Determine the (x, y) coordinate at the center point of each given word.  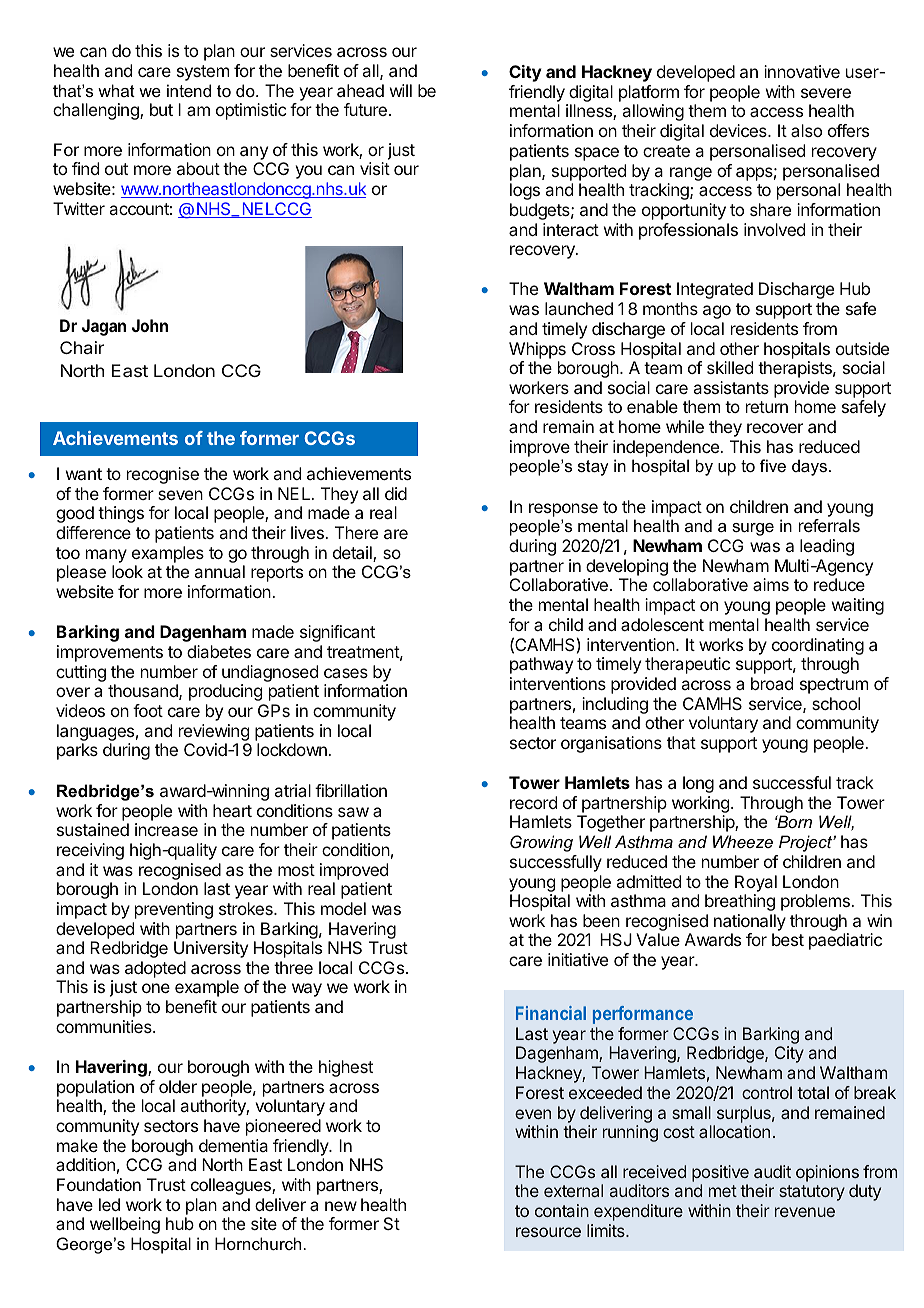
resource (548, 1232)
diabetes (219, 651)
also (806, 130)
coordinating (818, 646)
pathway (541, 665)
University (211, 949)
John (150, 325)
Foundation (99, 1184)
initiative (578, 959)
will (401, 90)
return (767, 407)
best (788, 939)
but (161, 109)
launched (579, 308)
